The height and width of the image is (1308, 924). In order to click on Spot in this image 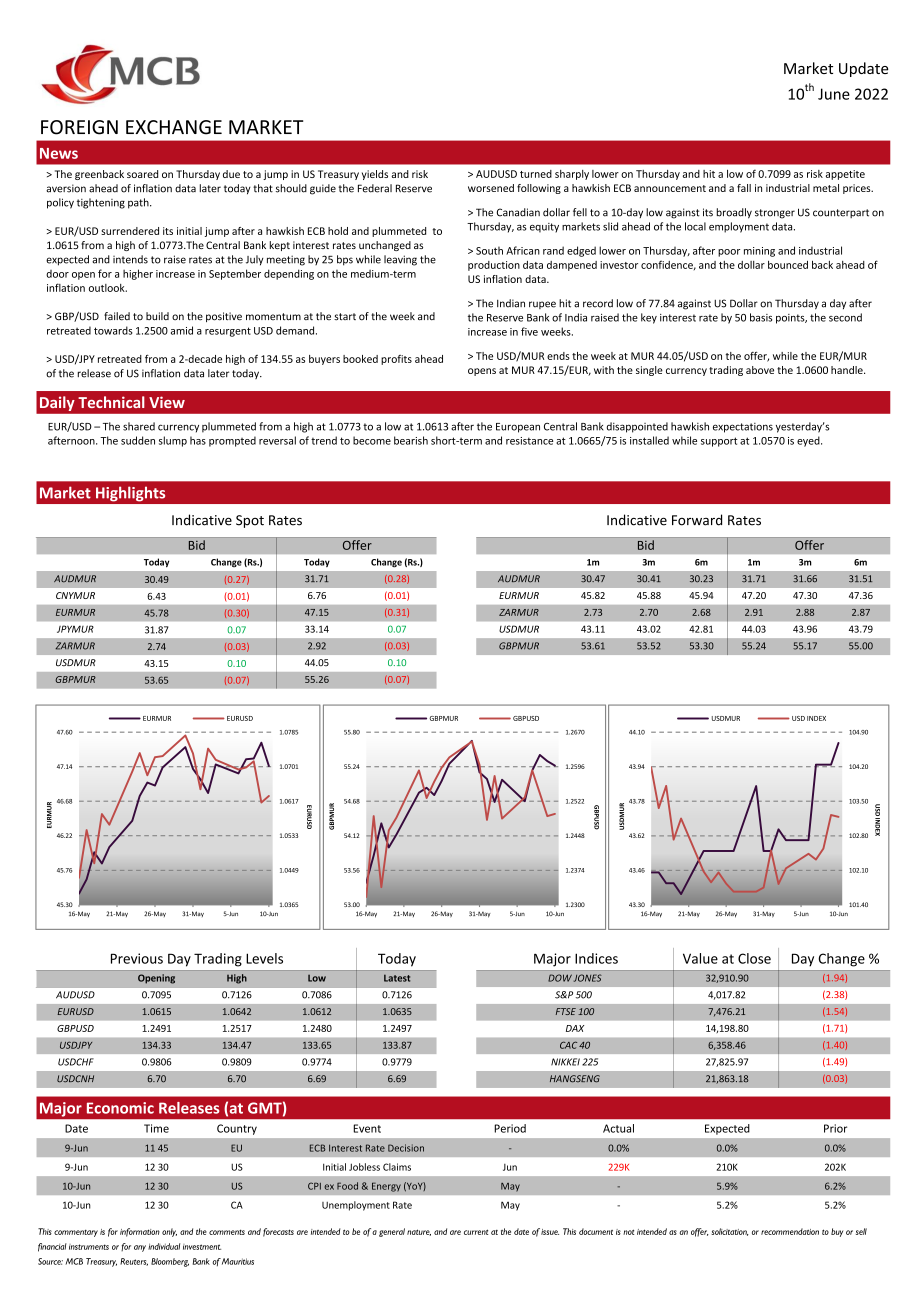, I will do `click(250, 521)`.
